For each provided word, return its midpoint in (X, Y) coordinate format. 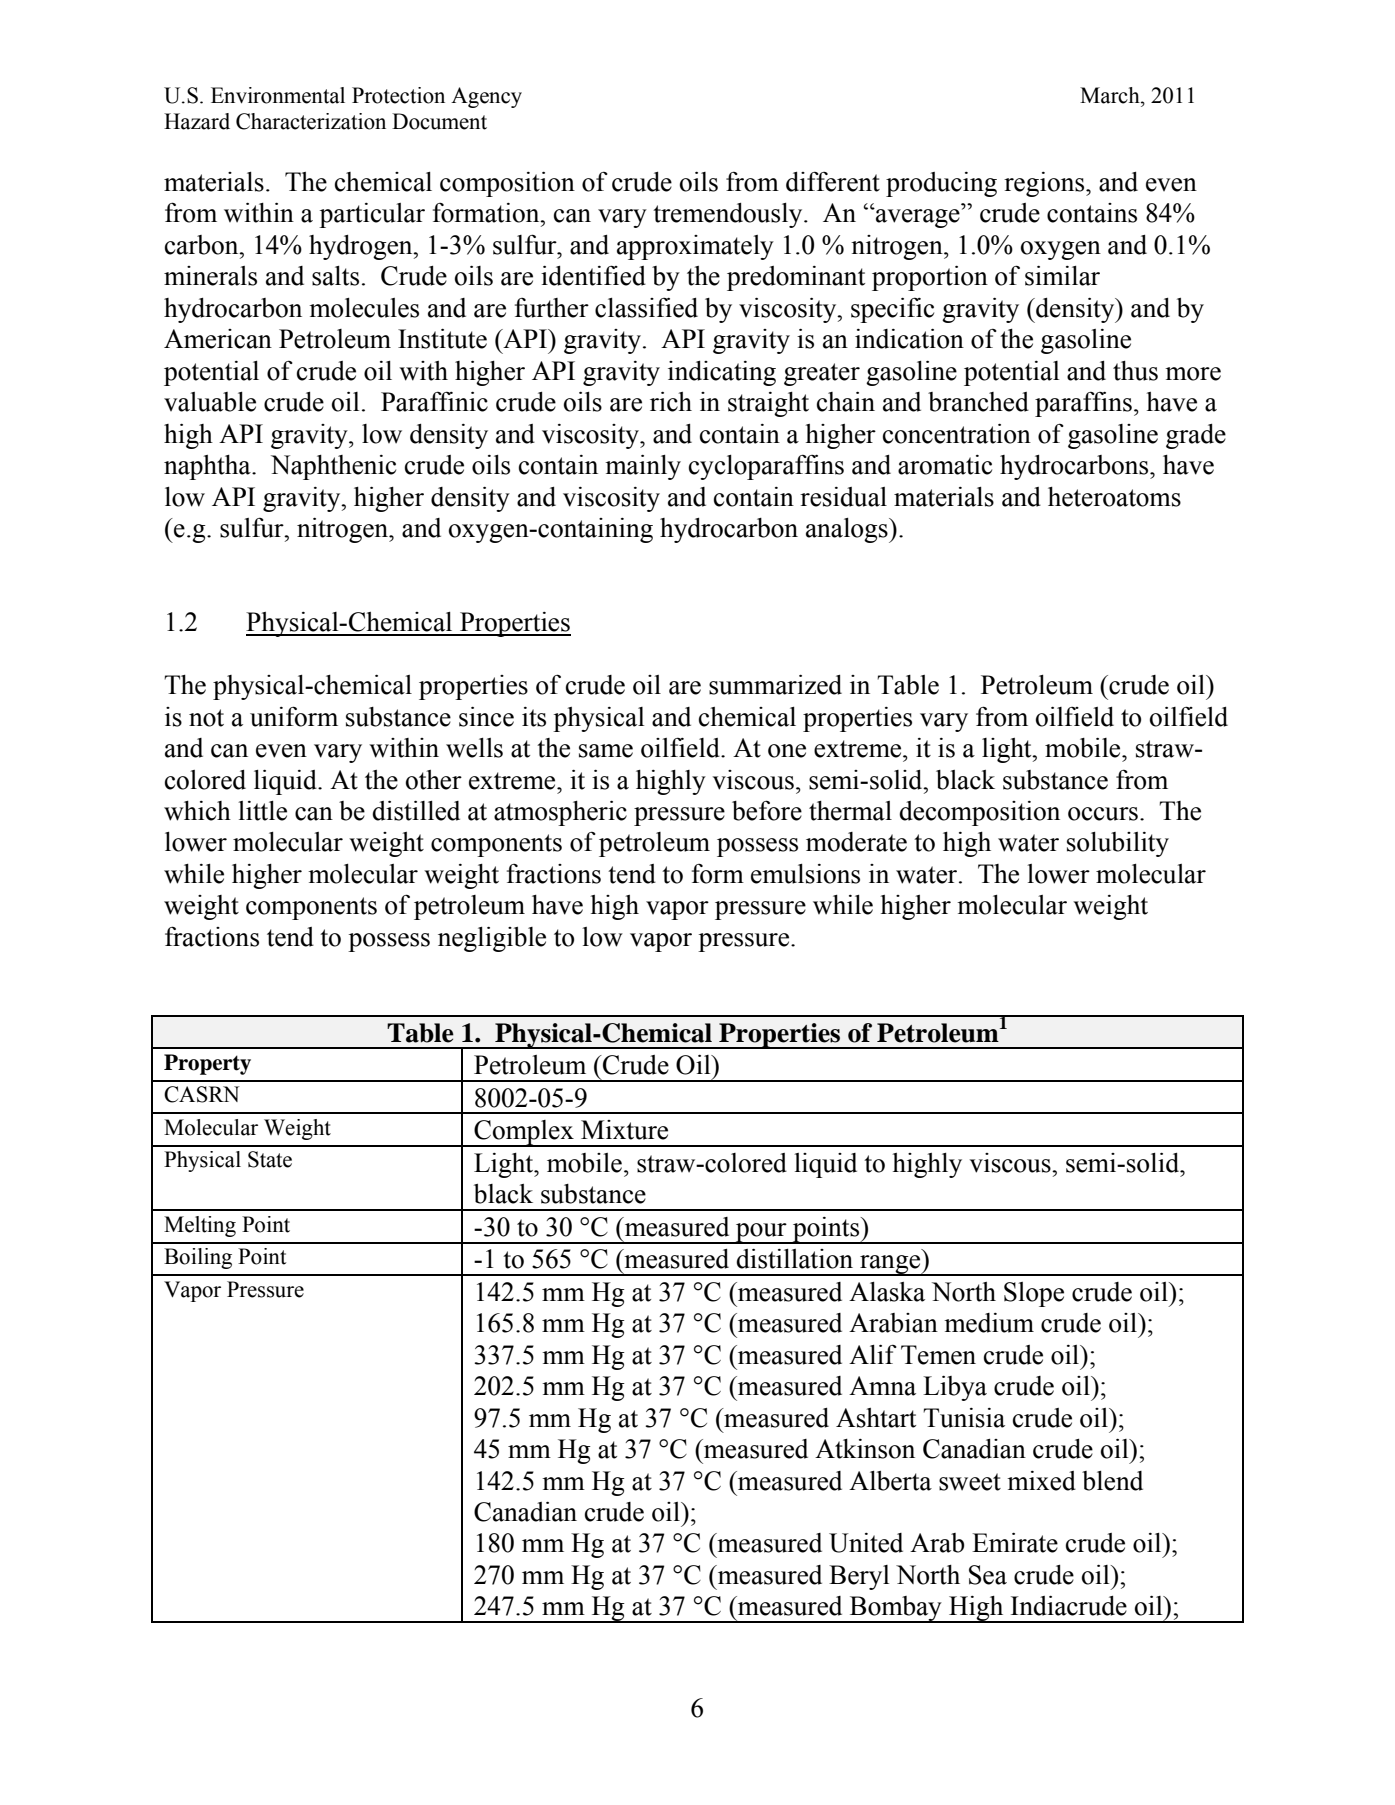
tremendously (729, 215)
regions (1045, 184)
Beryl (859, 1577)
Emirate (1015, 1543)
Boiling (198, 1258)
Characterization (311, 121)
